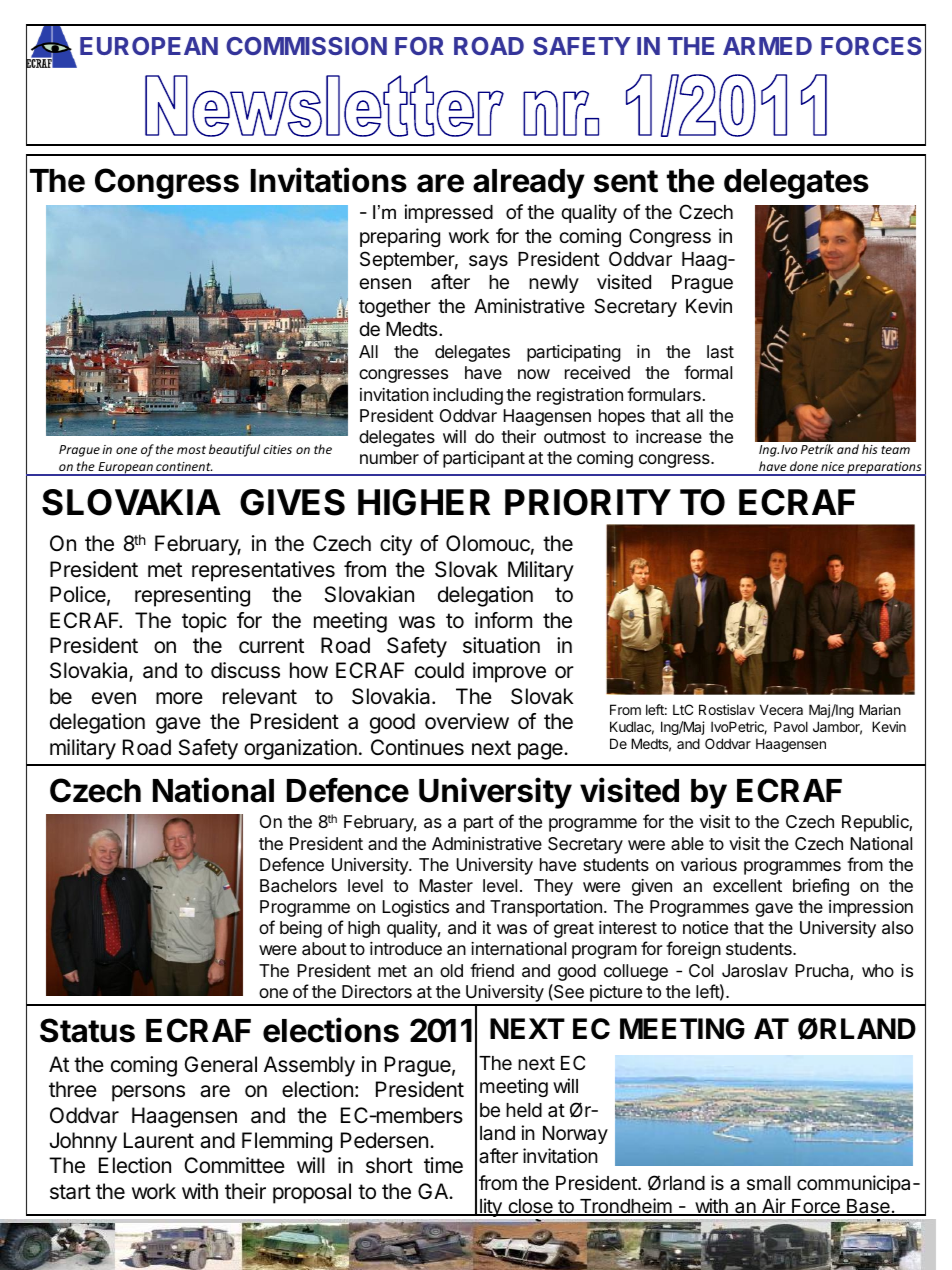  What do you see at coordinates (306, 46) in the image?
I see `COMMISSION` at bounding box center [306, 46].
